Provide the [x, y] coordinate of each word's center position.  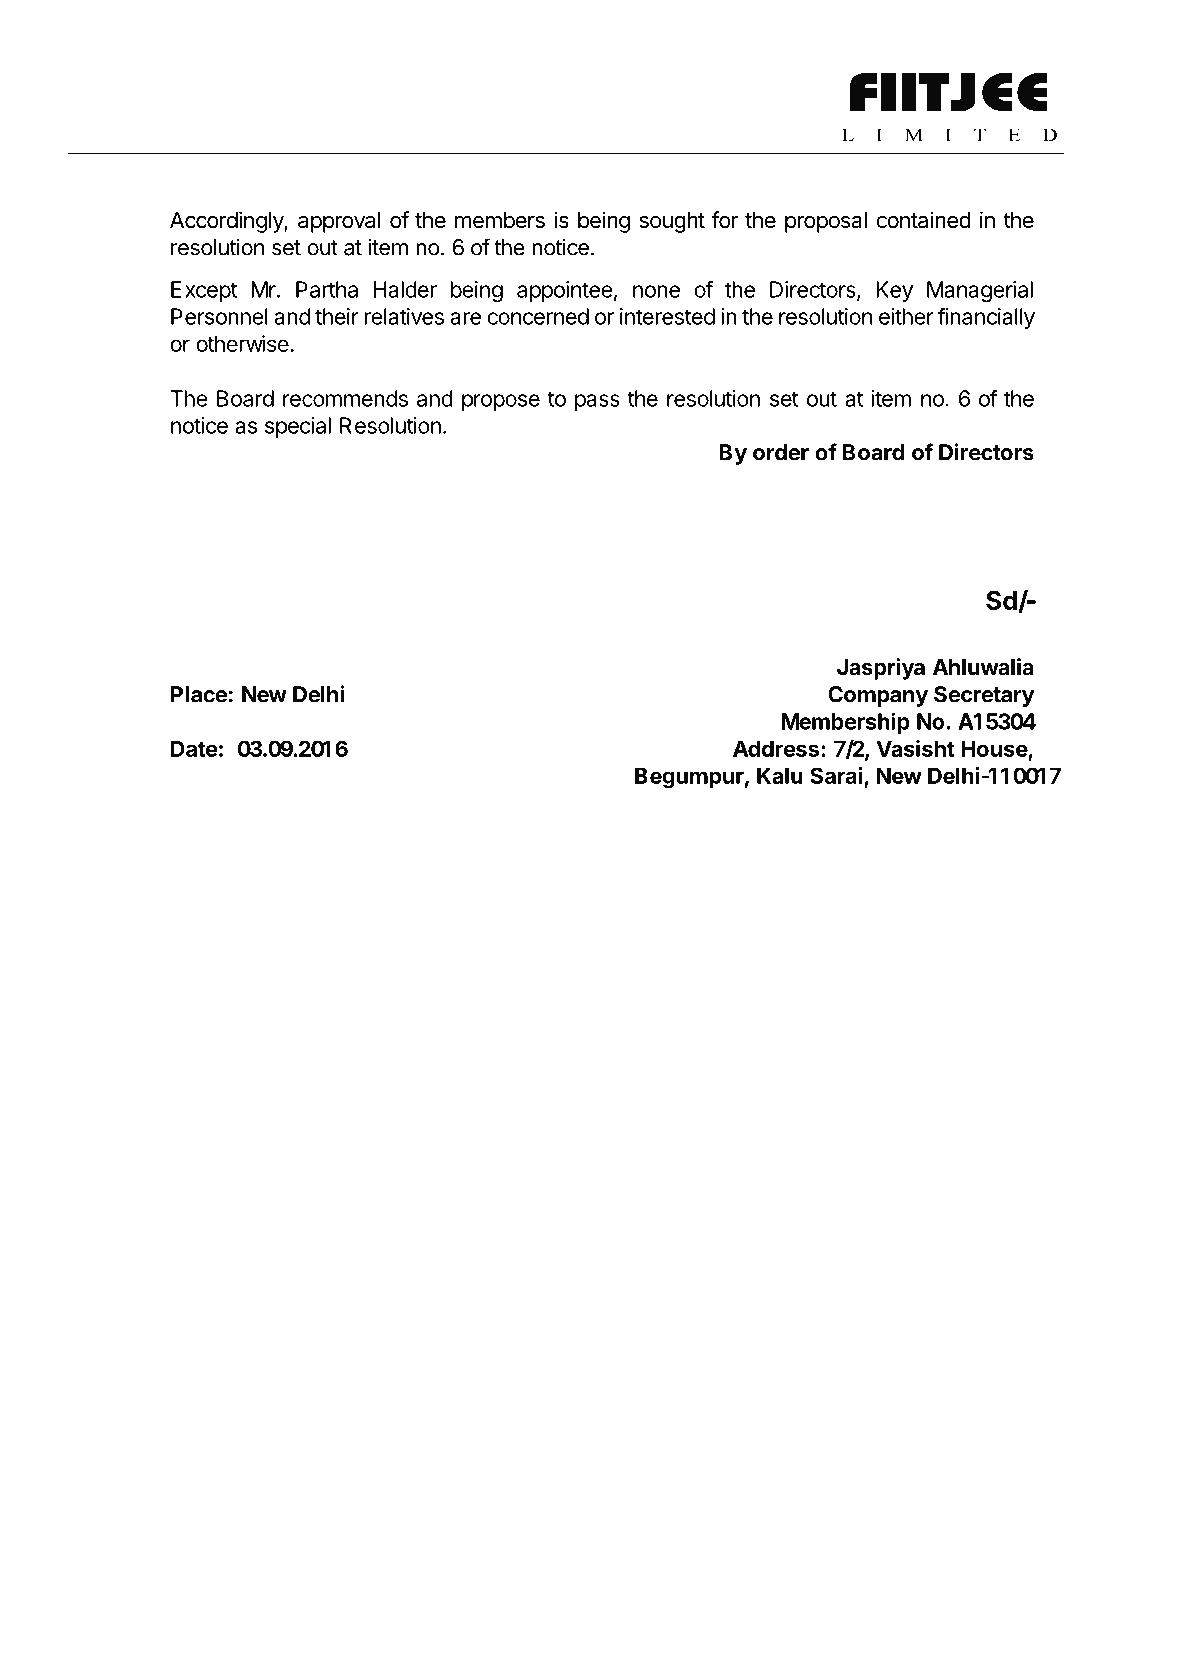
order [781, 452]
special [298, 427]
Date [194, 748]
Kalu [780, 775]
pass [597, 402]
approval [339, 222]
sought [672, 222]
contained [924, 220]
